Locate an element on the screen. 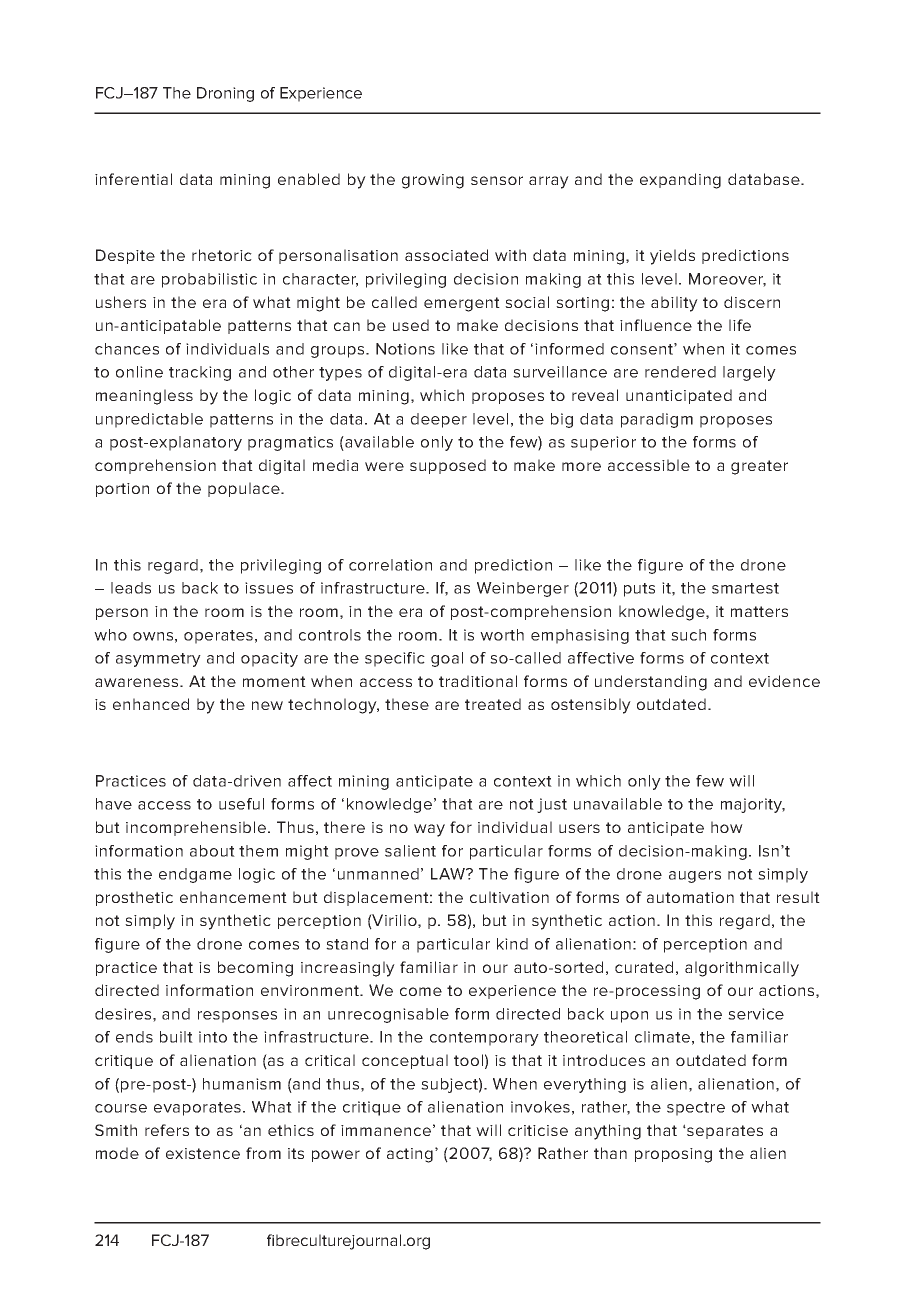  evaporates is located at coordinates (197, 1109).
